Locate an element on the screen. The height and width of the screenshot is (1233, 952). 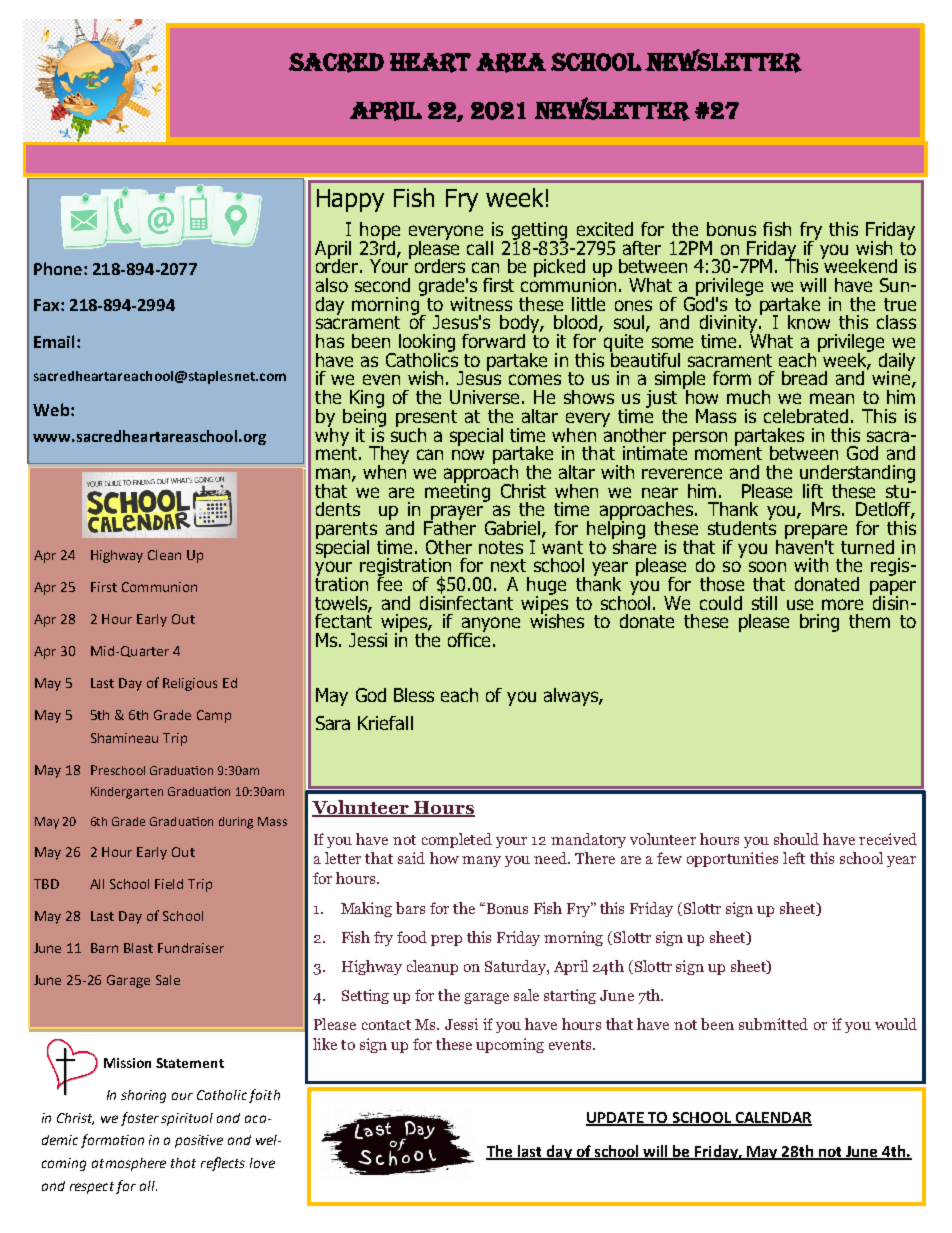
positive is located at coordinates (199, 1141).
